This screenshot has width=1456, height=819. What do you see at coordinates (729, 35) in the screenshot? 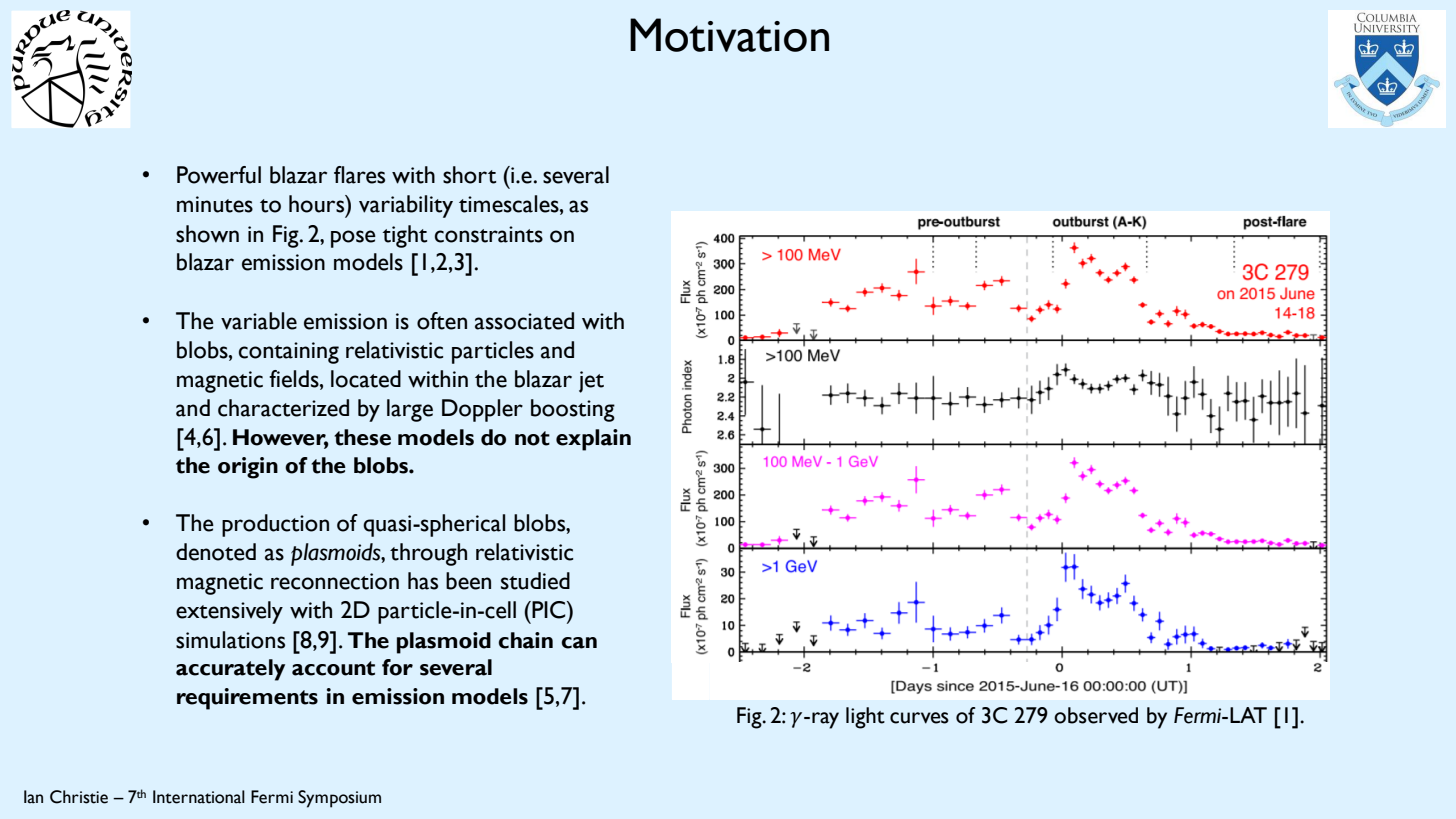
I see `Motivation` at bounding box center [729, 35].
